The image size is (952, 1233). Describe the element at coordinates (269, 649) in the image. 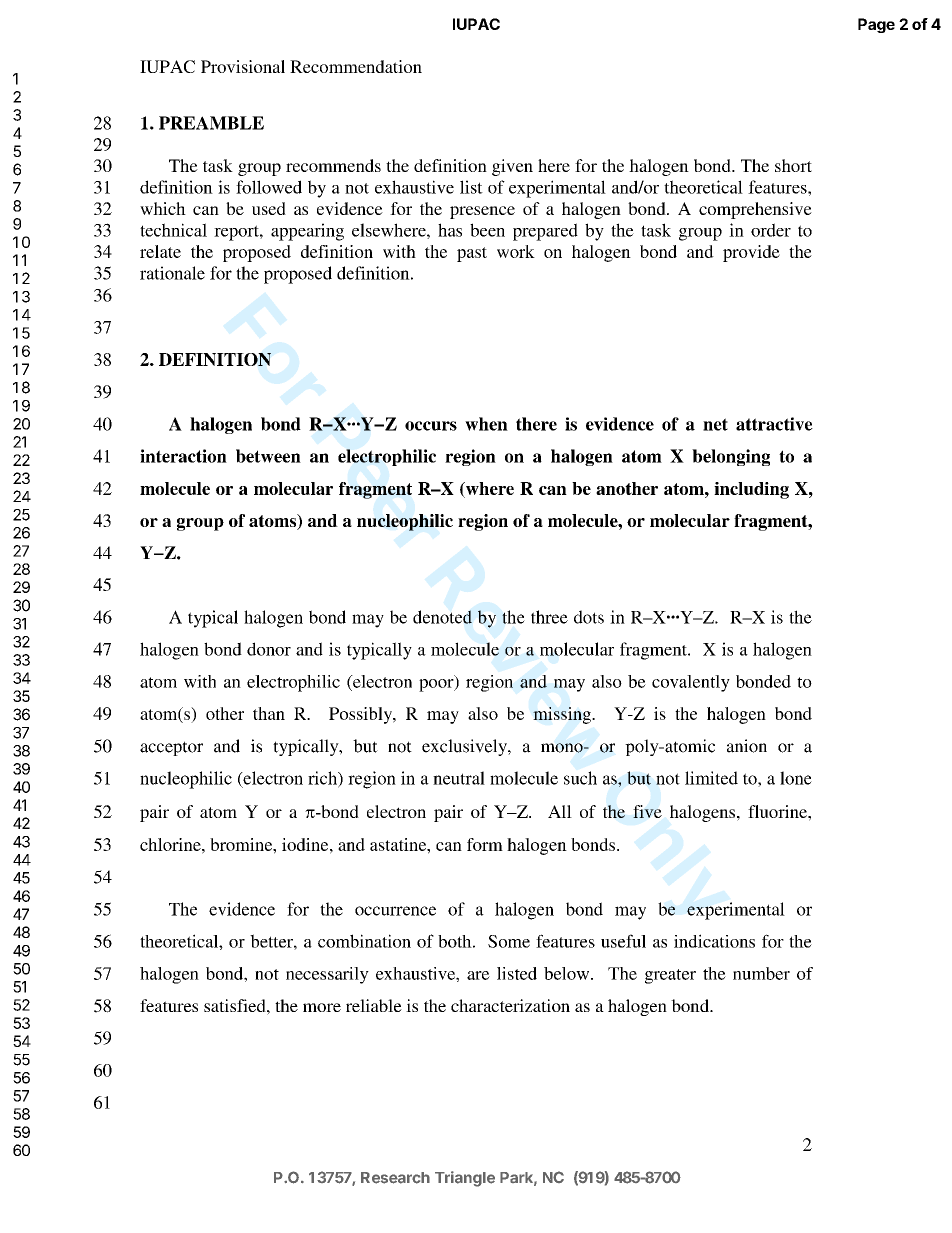

I see `donor` at that location.
